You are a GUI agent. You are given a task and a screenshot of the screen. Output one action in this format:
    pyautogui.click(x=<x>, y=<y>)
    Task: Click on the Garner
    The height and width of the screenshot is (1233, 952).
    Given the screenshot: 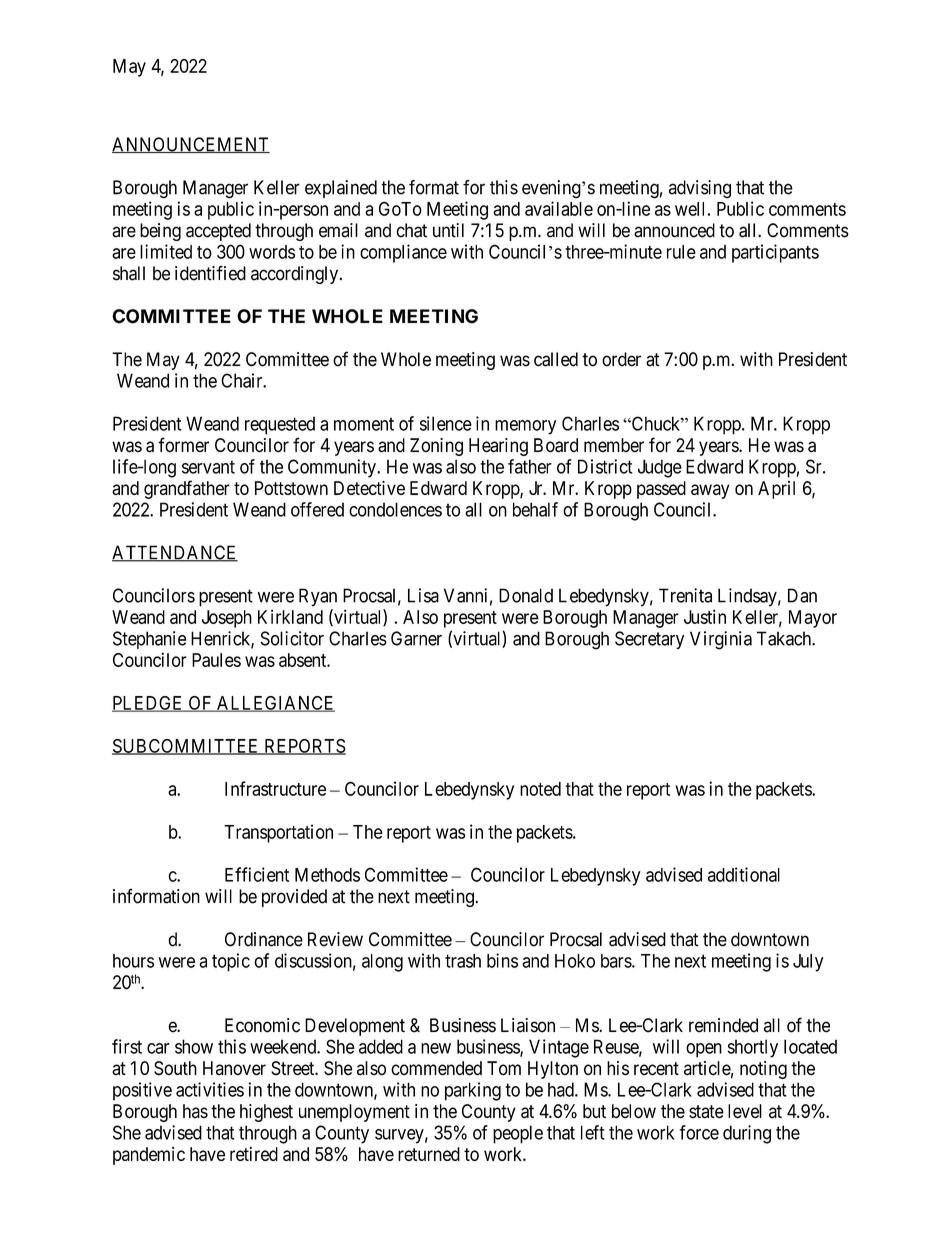 What is the action you would take?
    pyautogui.click(x=416, y=638)
